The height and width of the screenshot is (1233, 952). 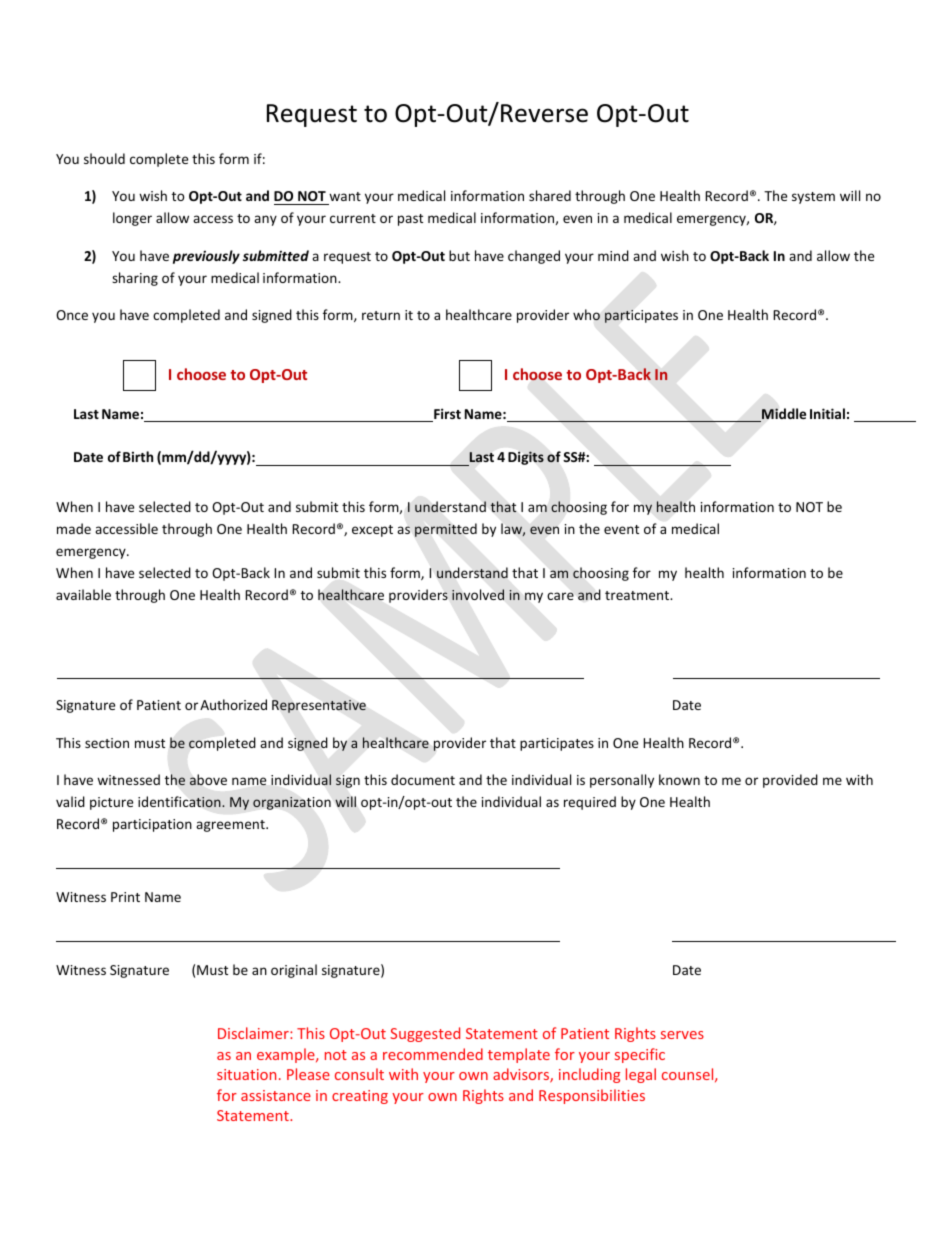 What do you see at coordinates (246, 1074) in the screenshot?
I see `situation` at bounding box center [246, 1074].
